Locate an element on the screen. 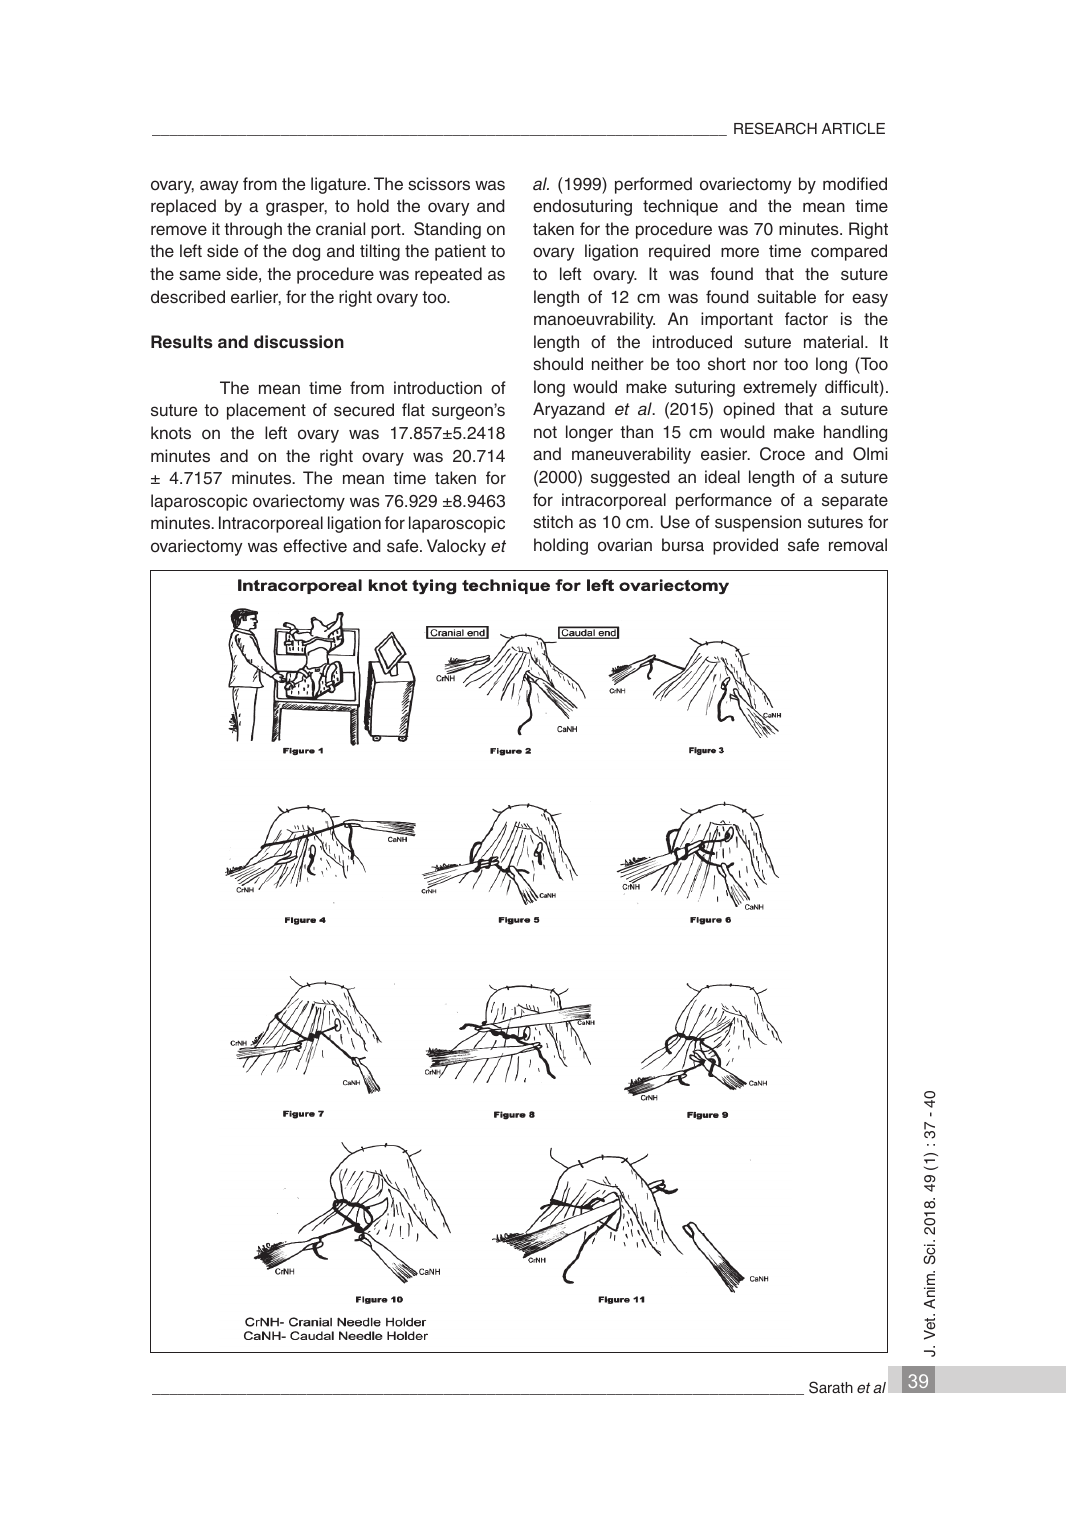 This screenshot has width=1066, height=1531. opined is located at coordinates (749, 410).
